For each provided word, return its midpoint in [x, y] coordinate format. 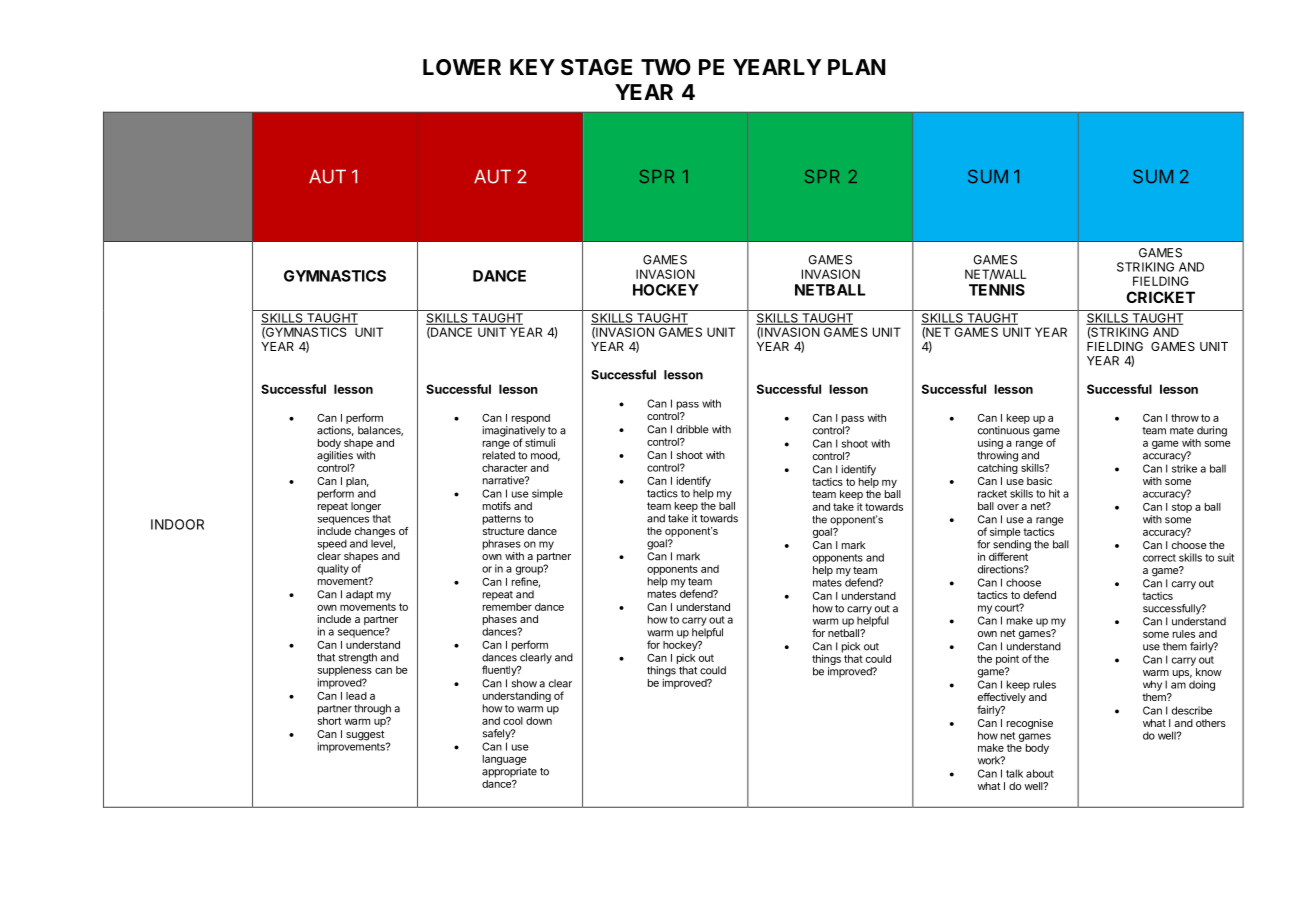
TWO [666, 67]
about [1040, 773]
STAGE [596, 67]
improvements [352, 746]
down [540, 719]
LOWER [462, 67]
